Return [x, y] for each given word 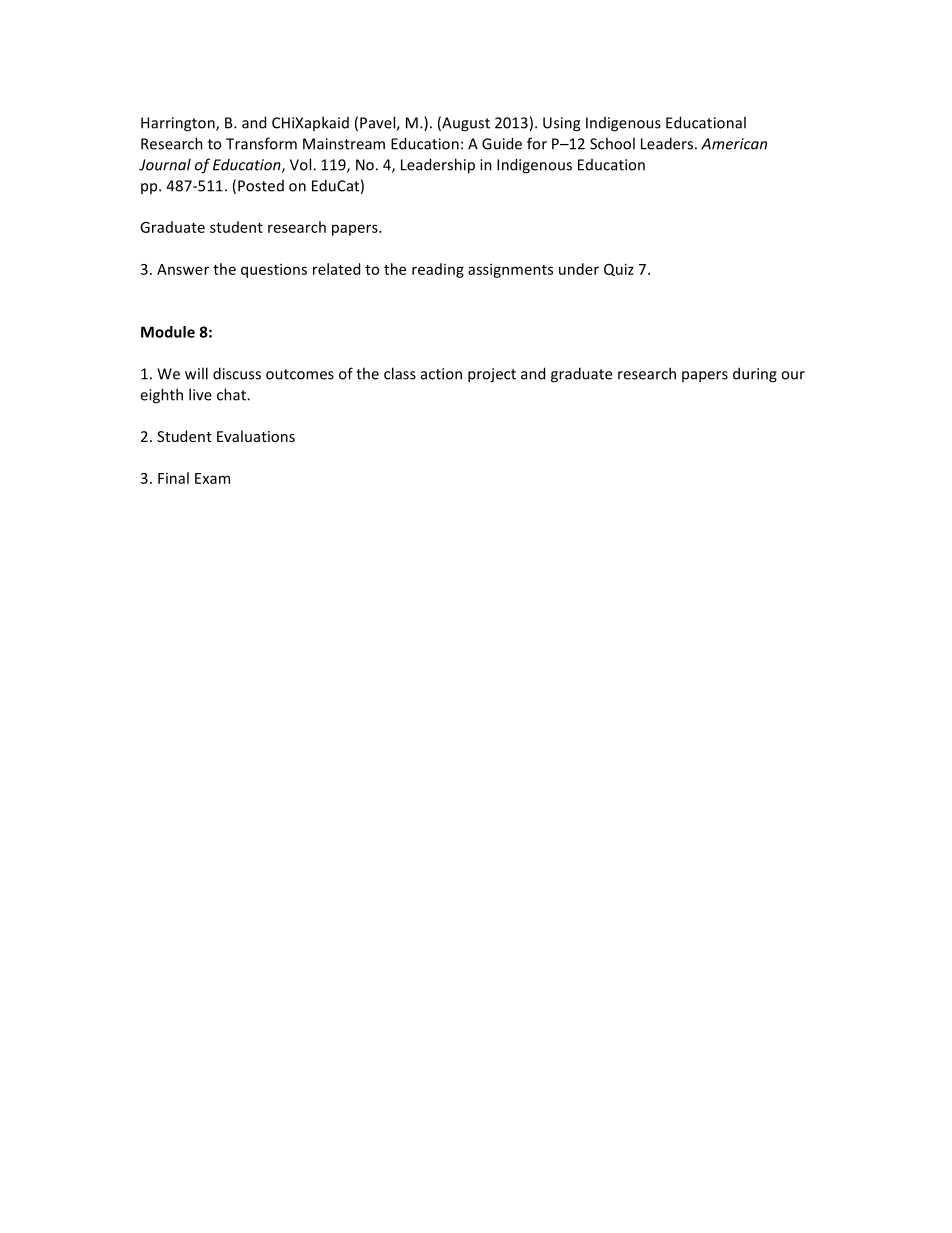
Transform [261, 143]
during [755, 375]
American [734, 144]
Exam [212, 478]
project [492, 375]
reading [438, 270]
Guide [502, 143]
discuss [237, 373]
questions [274, 270]
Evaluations [256, 436]
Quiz [619, 270]
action [441, 374]
